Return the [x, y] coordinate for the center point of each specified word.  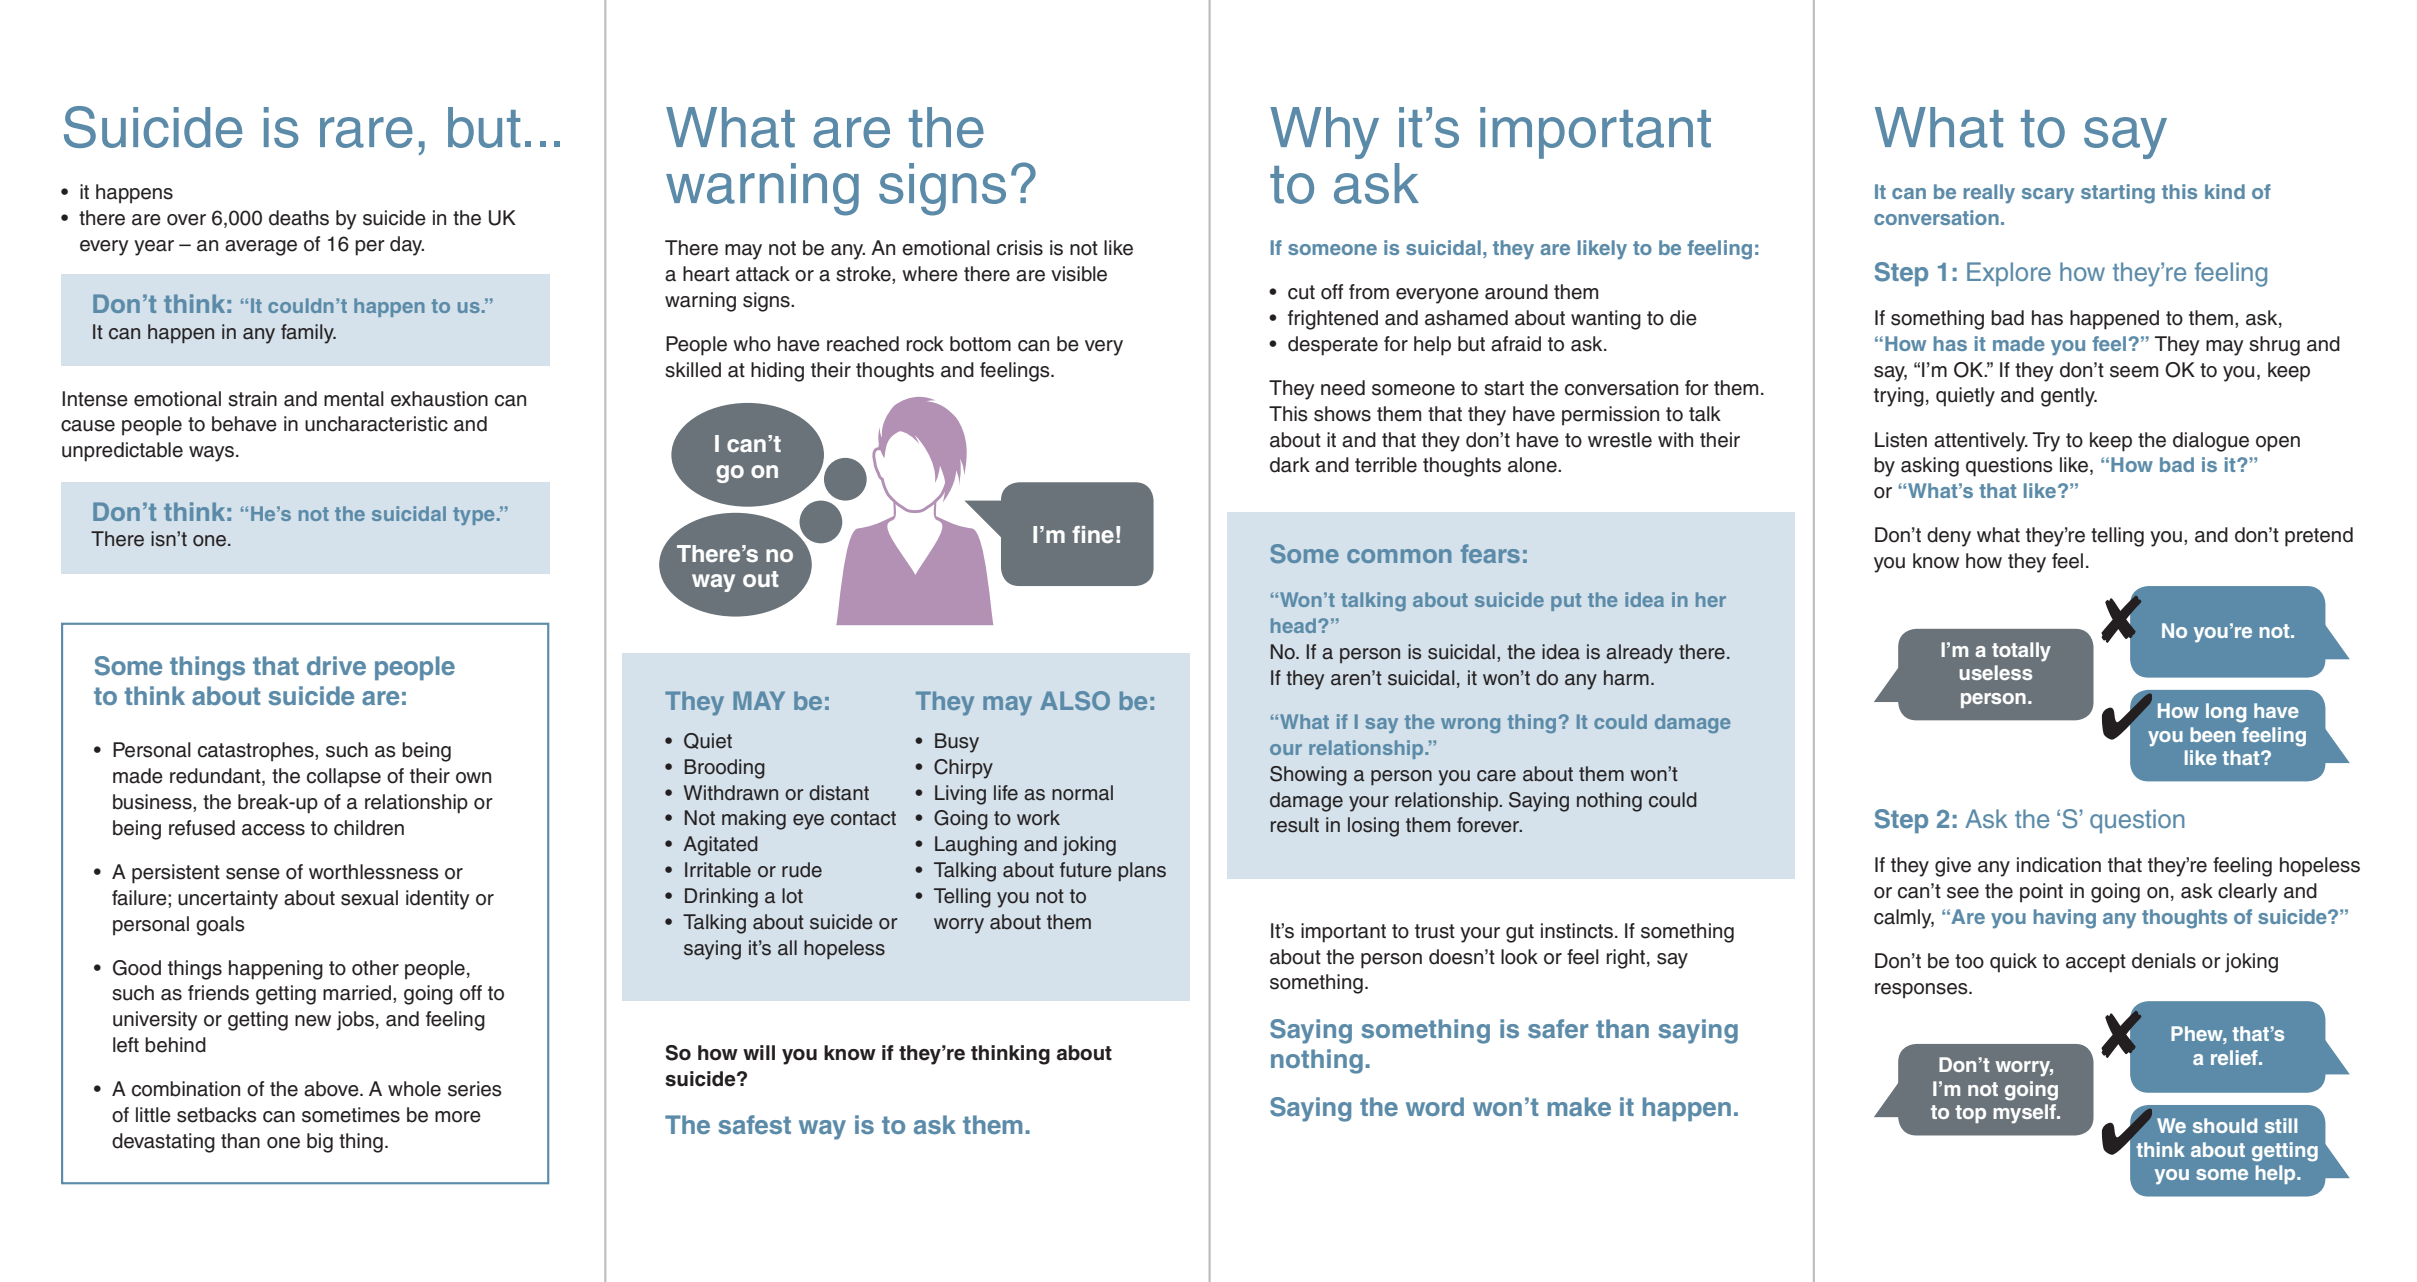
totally [2021, 652]
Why [1324, 133]
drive [336, 665]
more [458, 1117]
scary [2048, 196]
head [1295, 625]
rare [366, 132]
